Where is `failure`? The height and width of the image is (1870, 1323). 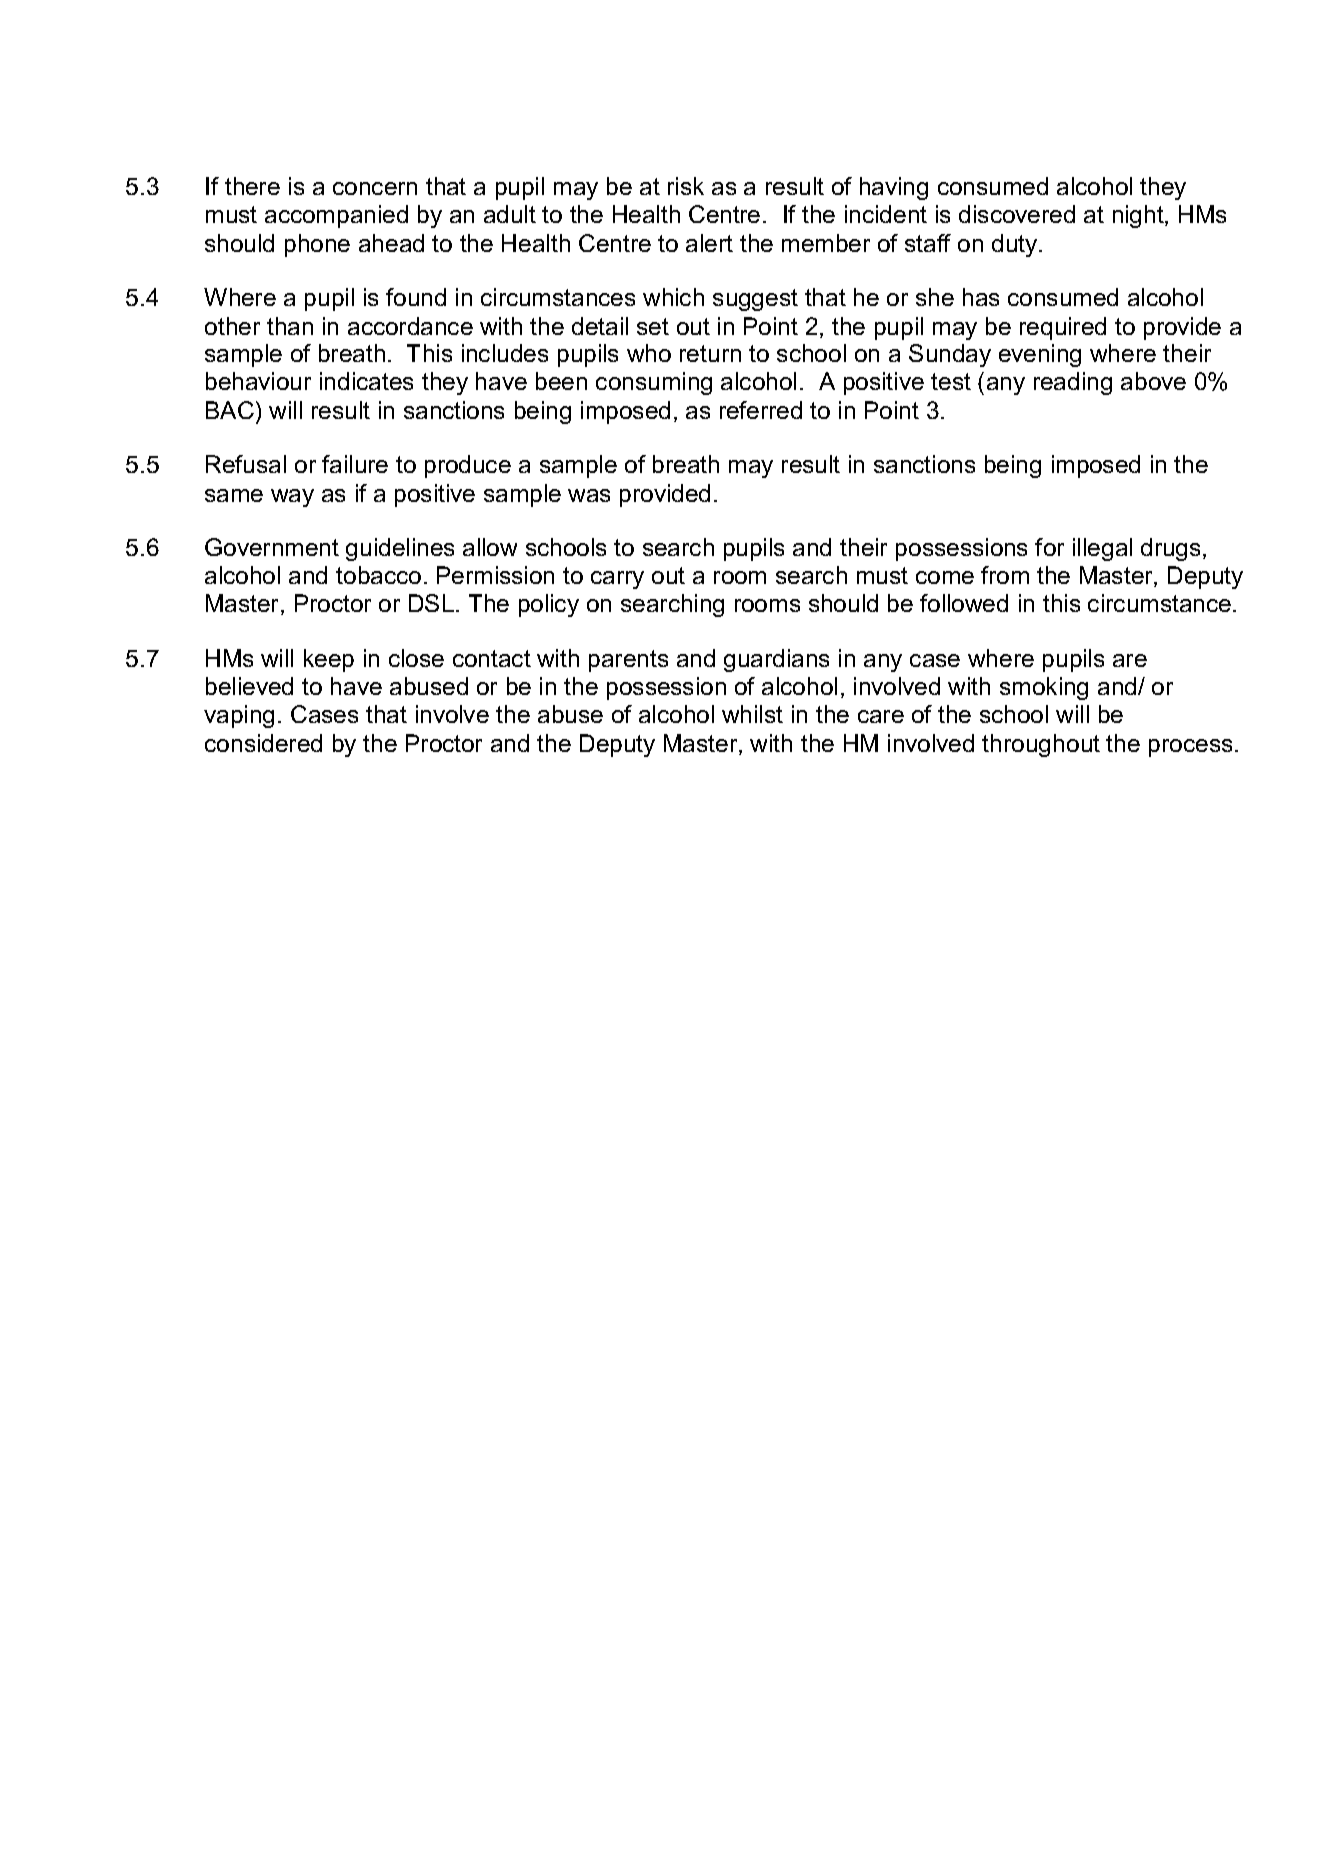 failure is located at coordinates (355, 464).
